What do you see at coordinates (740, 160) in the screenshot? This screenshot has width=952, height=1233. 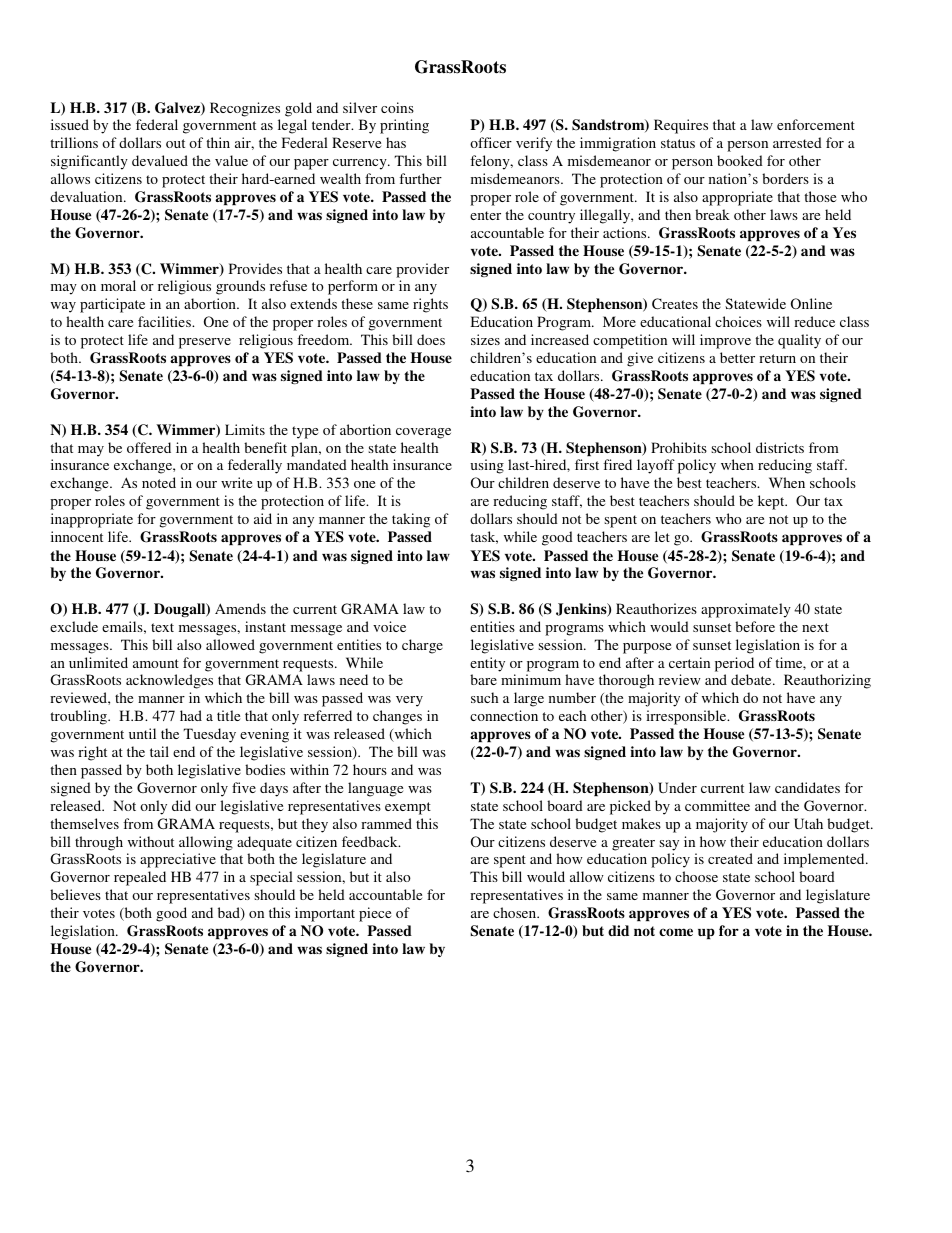 I see `booked` at bounding box center [740, 160].
